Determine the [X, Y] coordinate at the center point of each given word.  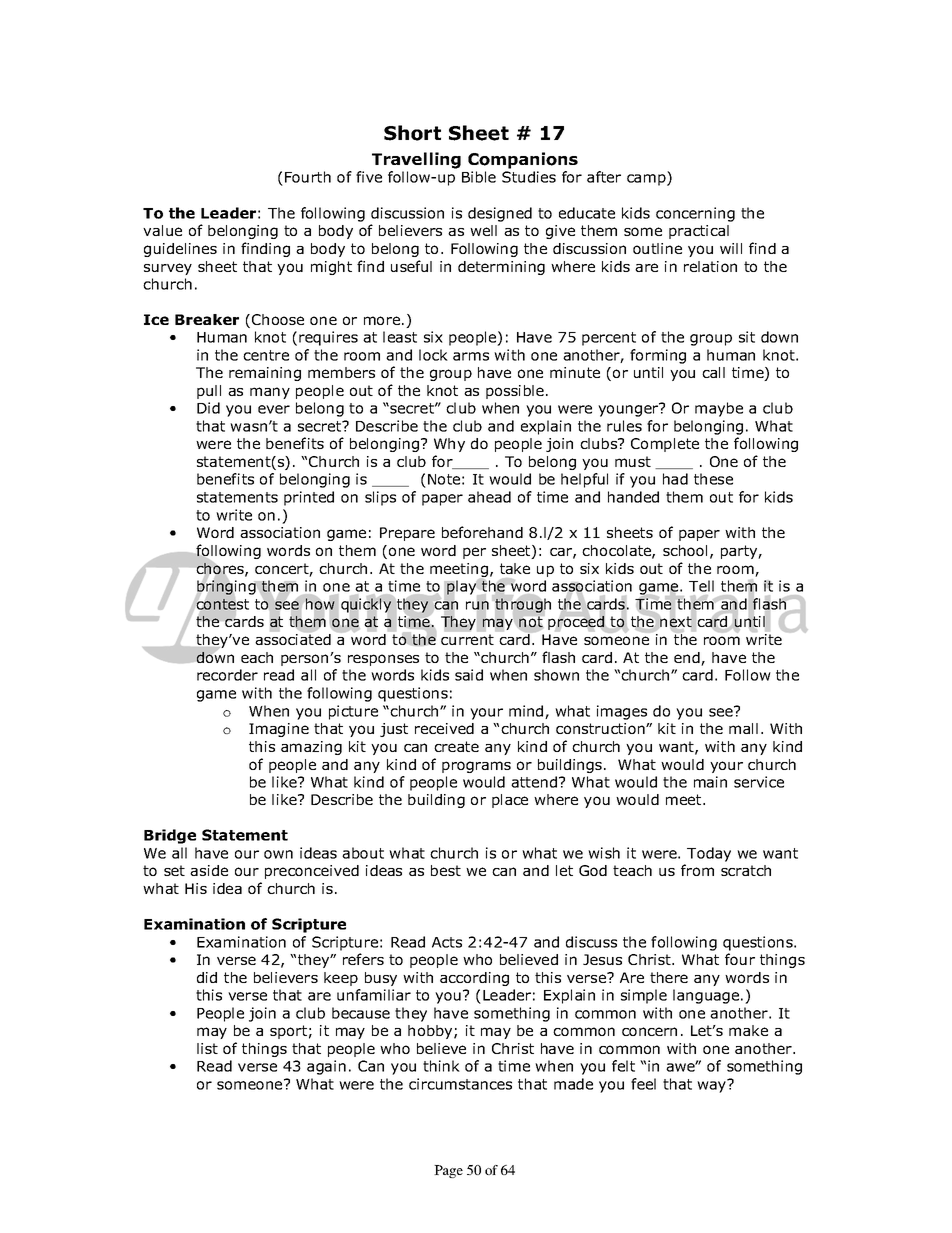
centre [266, 355]
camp [647, 180]
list [207, 1048]
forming [658, 356]
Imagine [279, 730]
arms [471, 356]
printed [309, 498]
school [685, 550]
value [162, 230]
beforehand [482, 532]
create [456, 746]
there [669, 977]
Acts [447, 942]
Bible [479, 177]
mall [743, 728]
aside [209, 870]
